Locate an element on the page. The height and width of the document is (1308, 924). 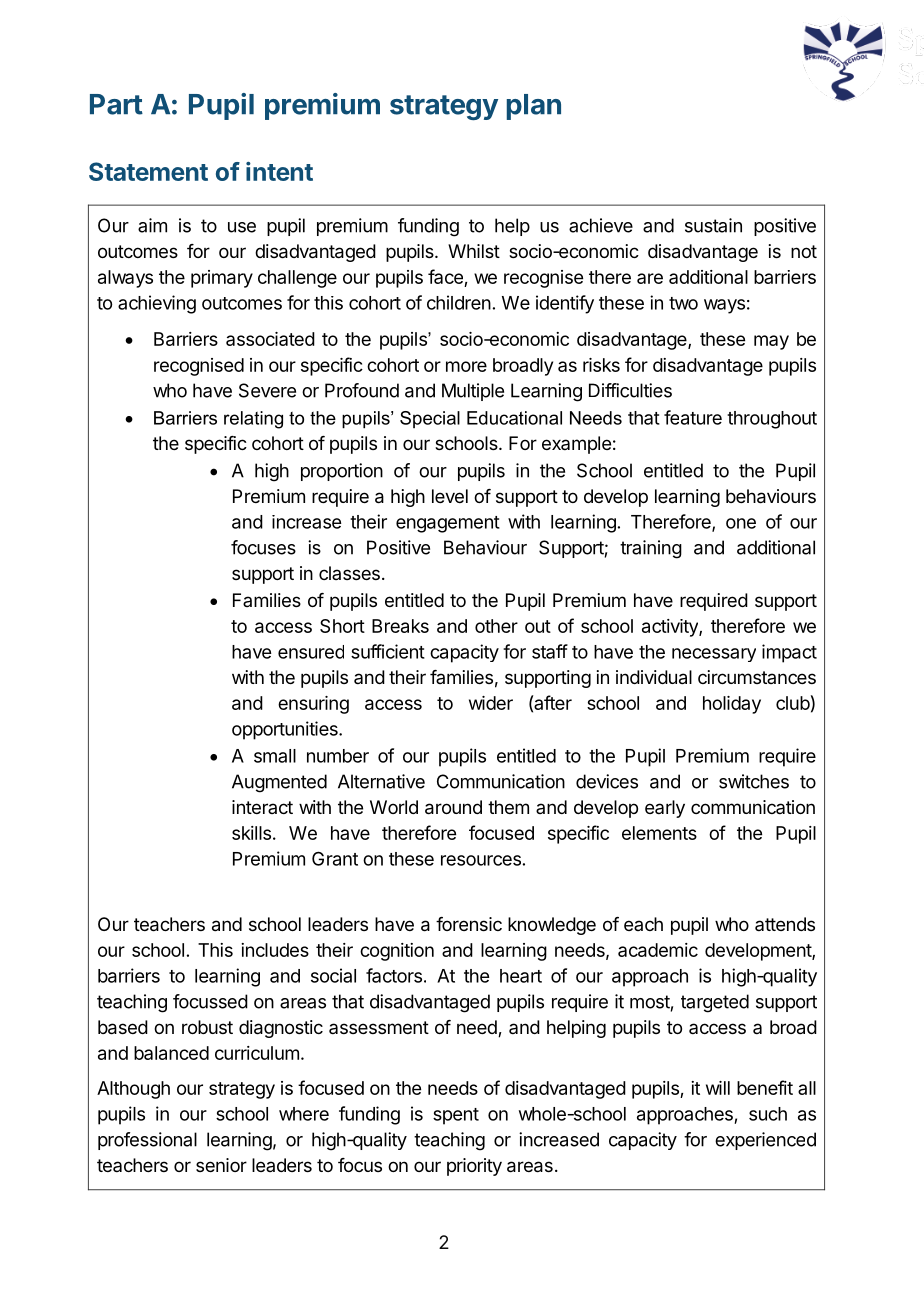
plan is located at coordinates (534, 107).
